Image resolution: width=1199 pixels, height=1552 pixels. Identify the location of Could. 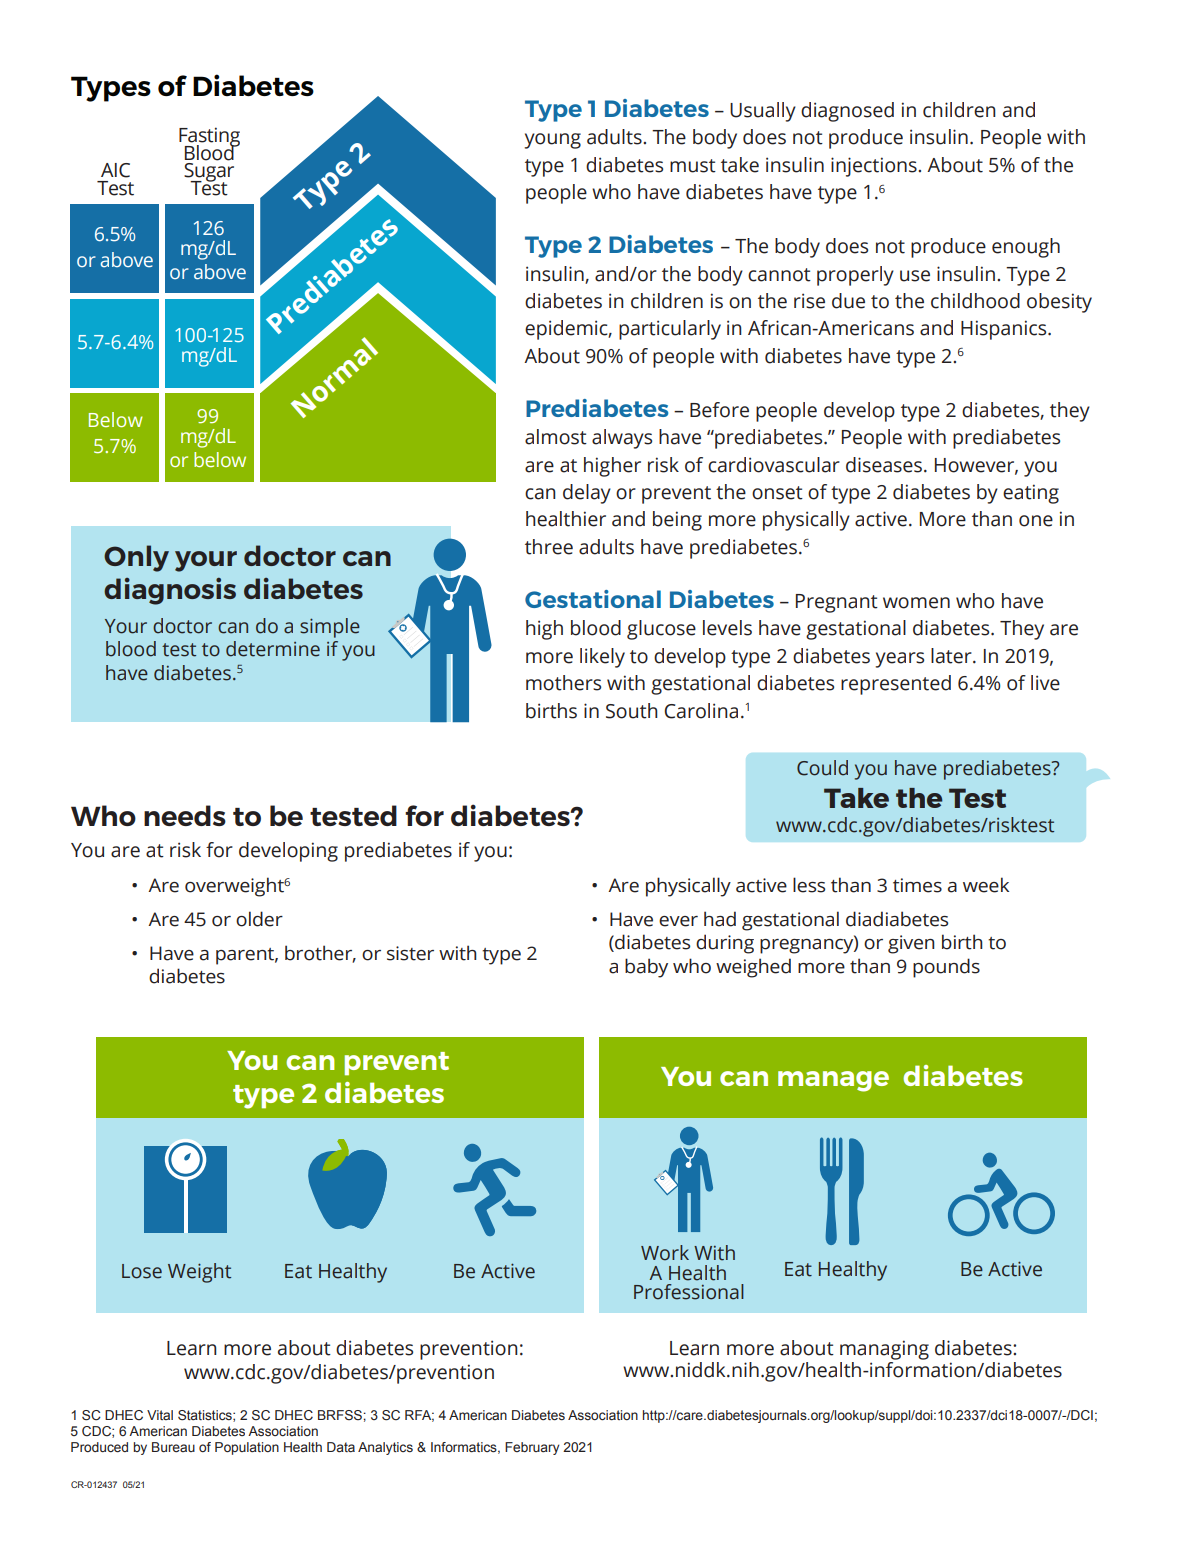
(822, 768).
